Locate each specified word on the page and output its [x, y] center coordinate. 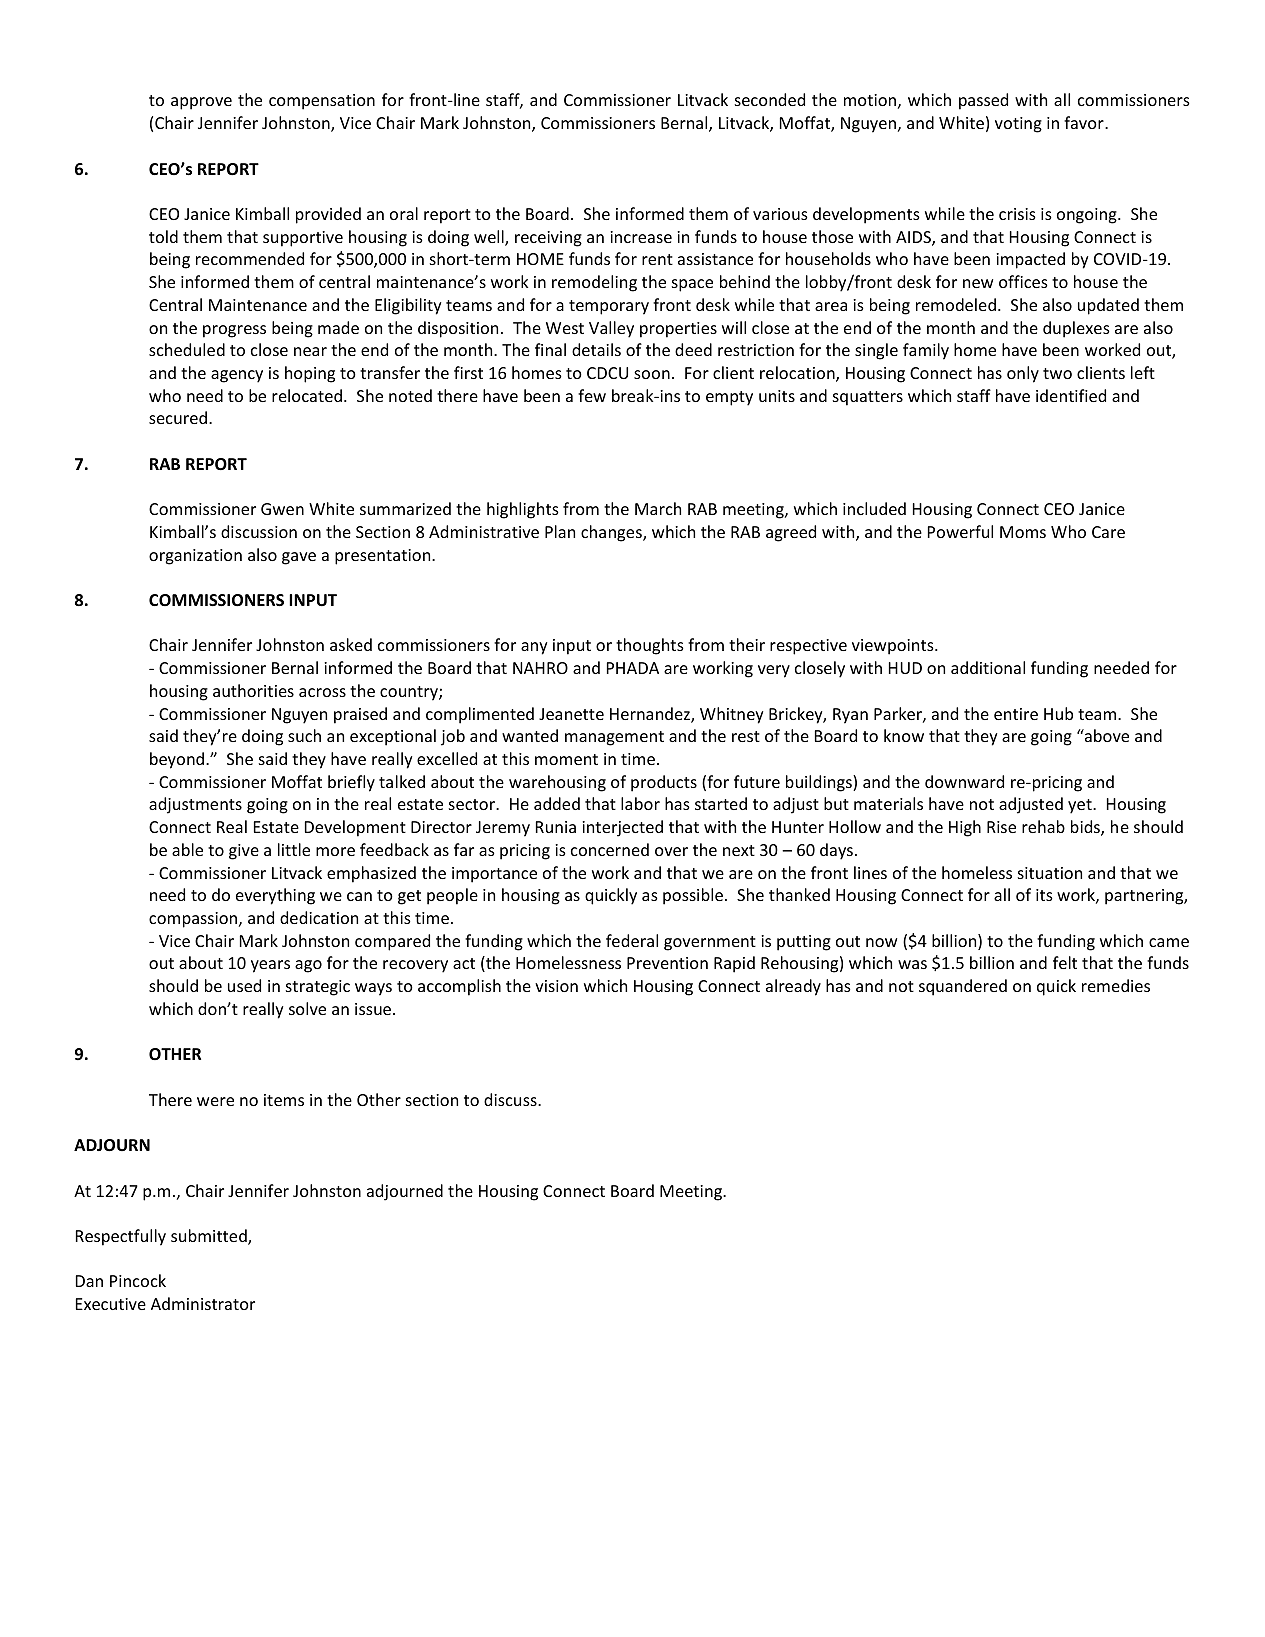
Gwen [282, 509]
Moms [1023, 532]
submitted [210, 1237]
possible [693, 896]
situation [1050, 873]
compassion [194, 920]
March [658, 508]
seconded [770, 99]
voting [1018, 125]
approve [201, 103]
